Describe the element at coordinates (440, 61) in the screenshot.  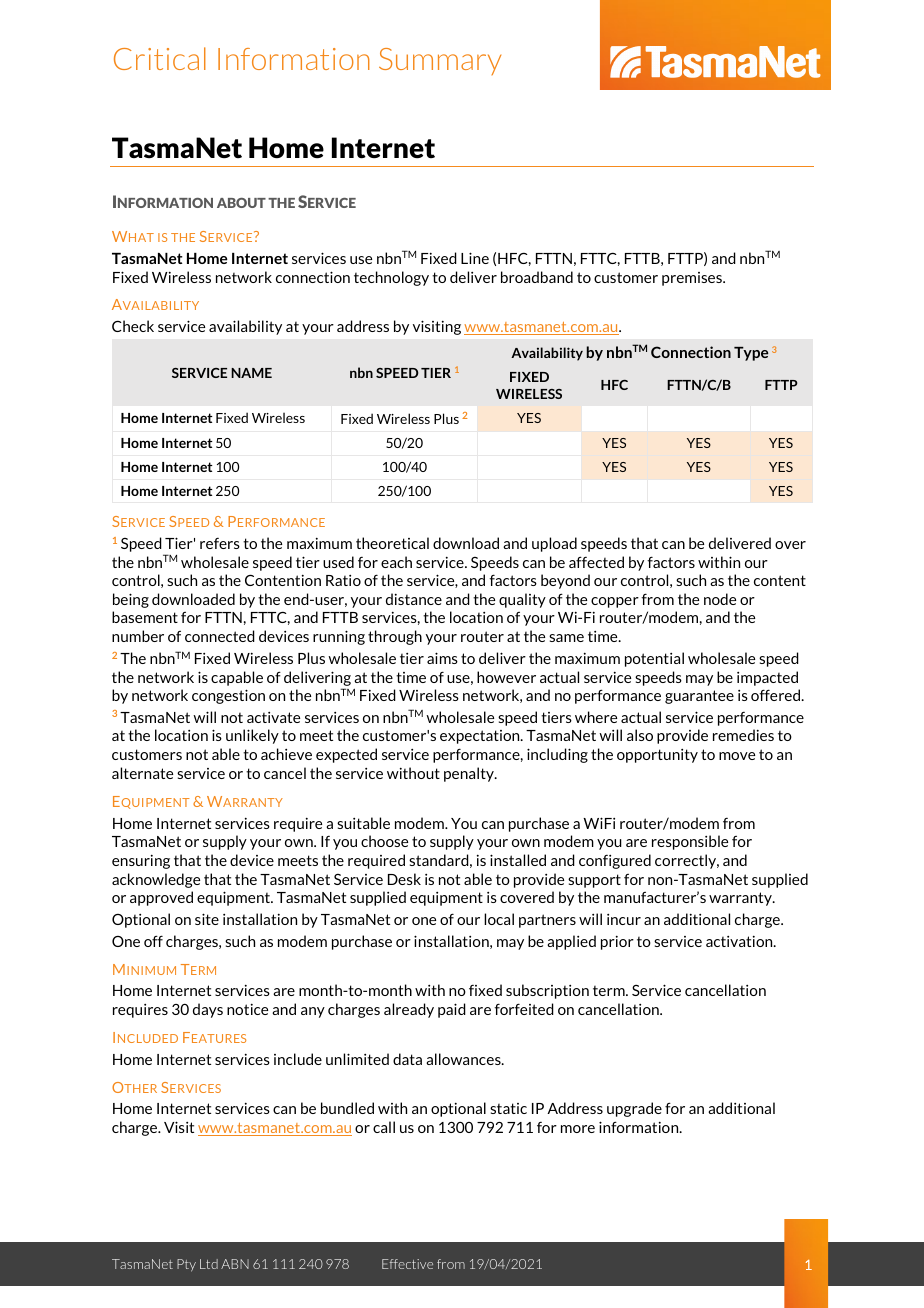
I see `Summary` at that location.
